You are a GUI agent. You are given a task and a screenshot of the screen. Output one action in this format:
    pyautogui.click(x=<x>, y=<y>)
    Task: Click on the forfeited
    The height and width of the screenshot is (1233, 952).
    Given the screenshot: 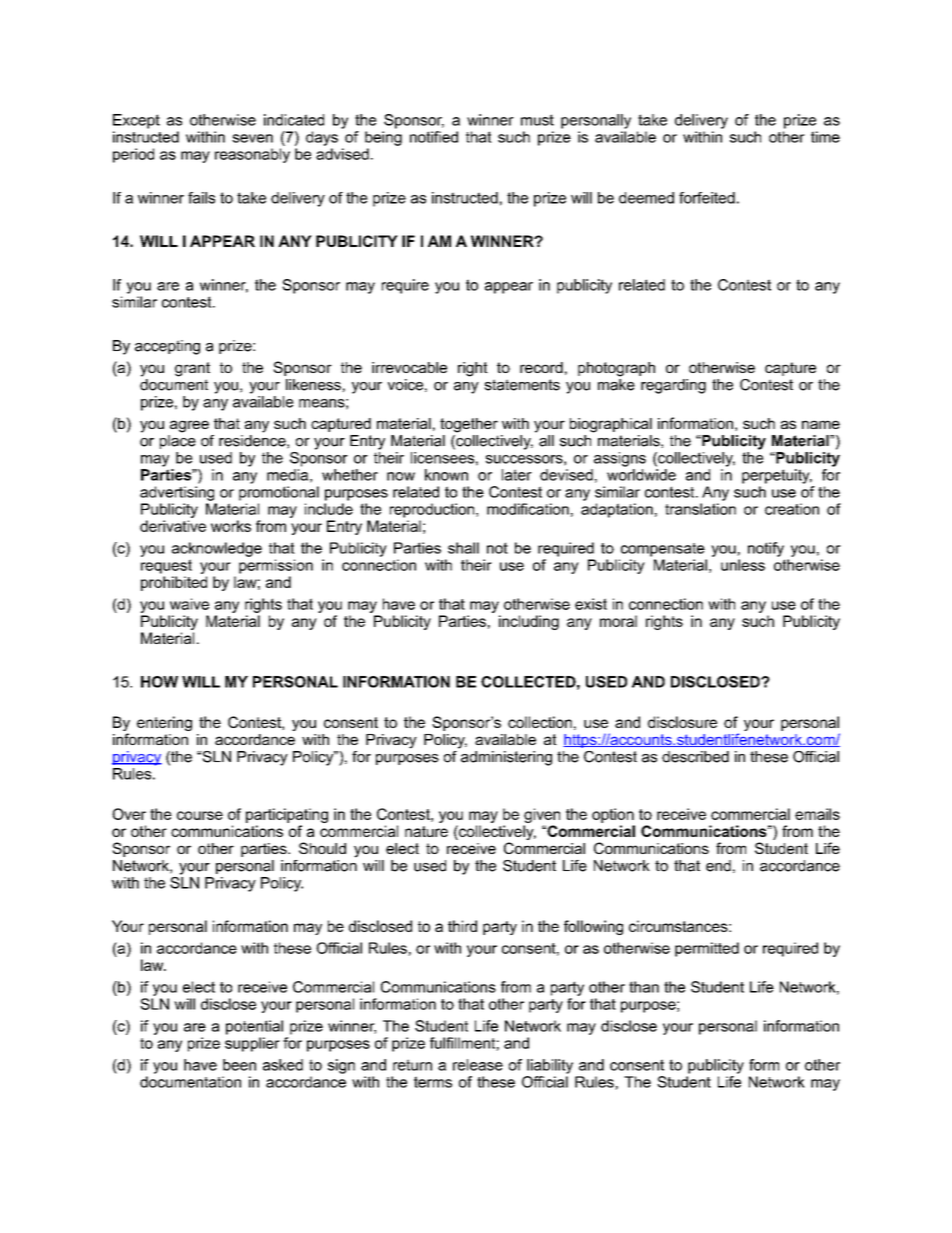 What is the action you would take?
    pyautogui.click(x=707, y=198)
